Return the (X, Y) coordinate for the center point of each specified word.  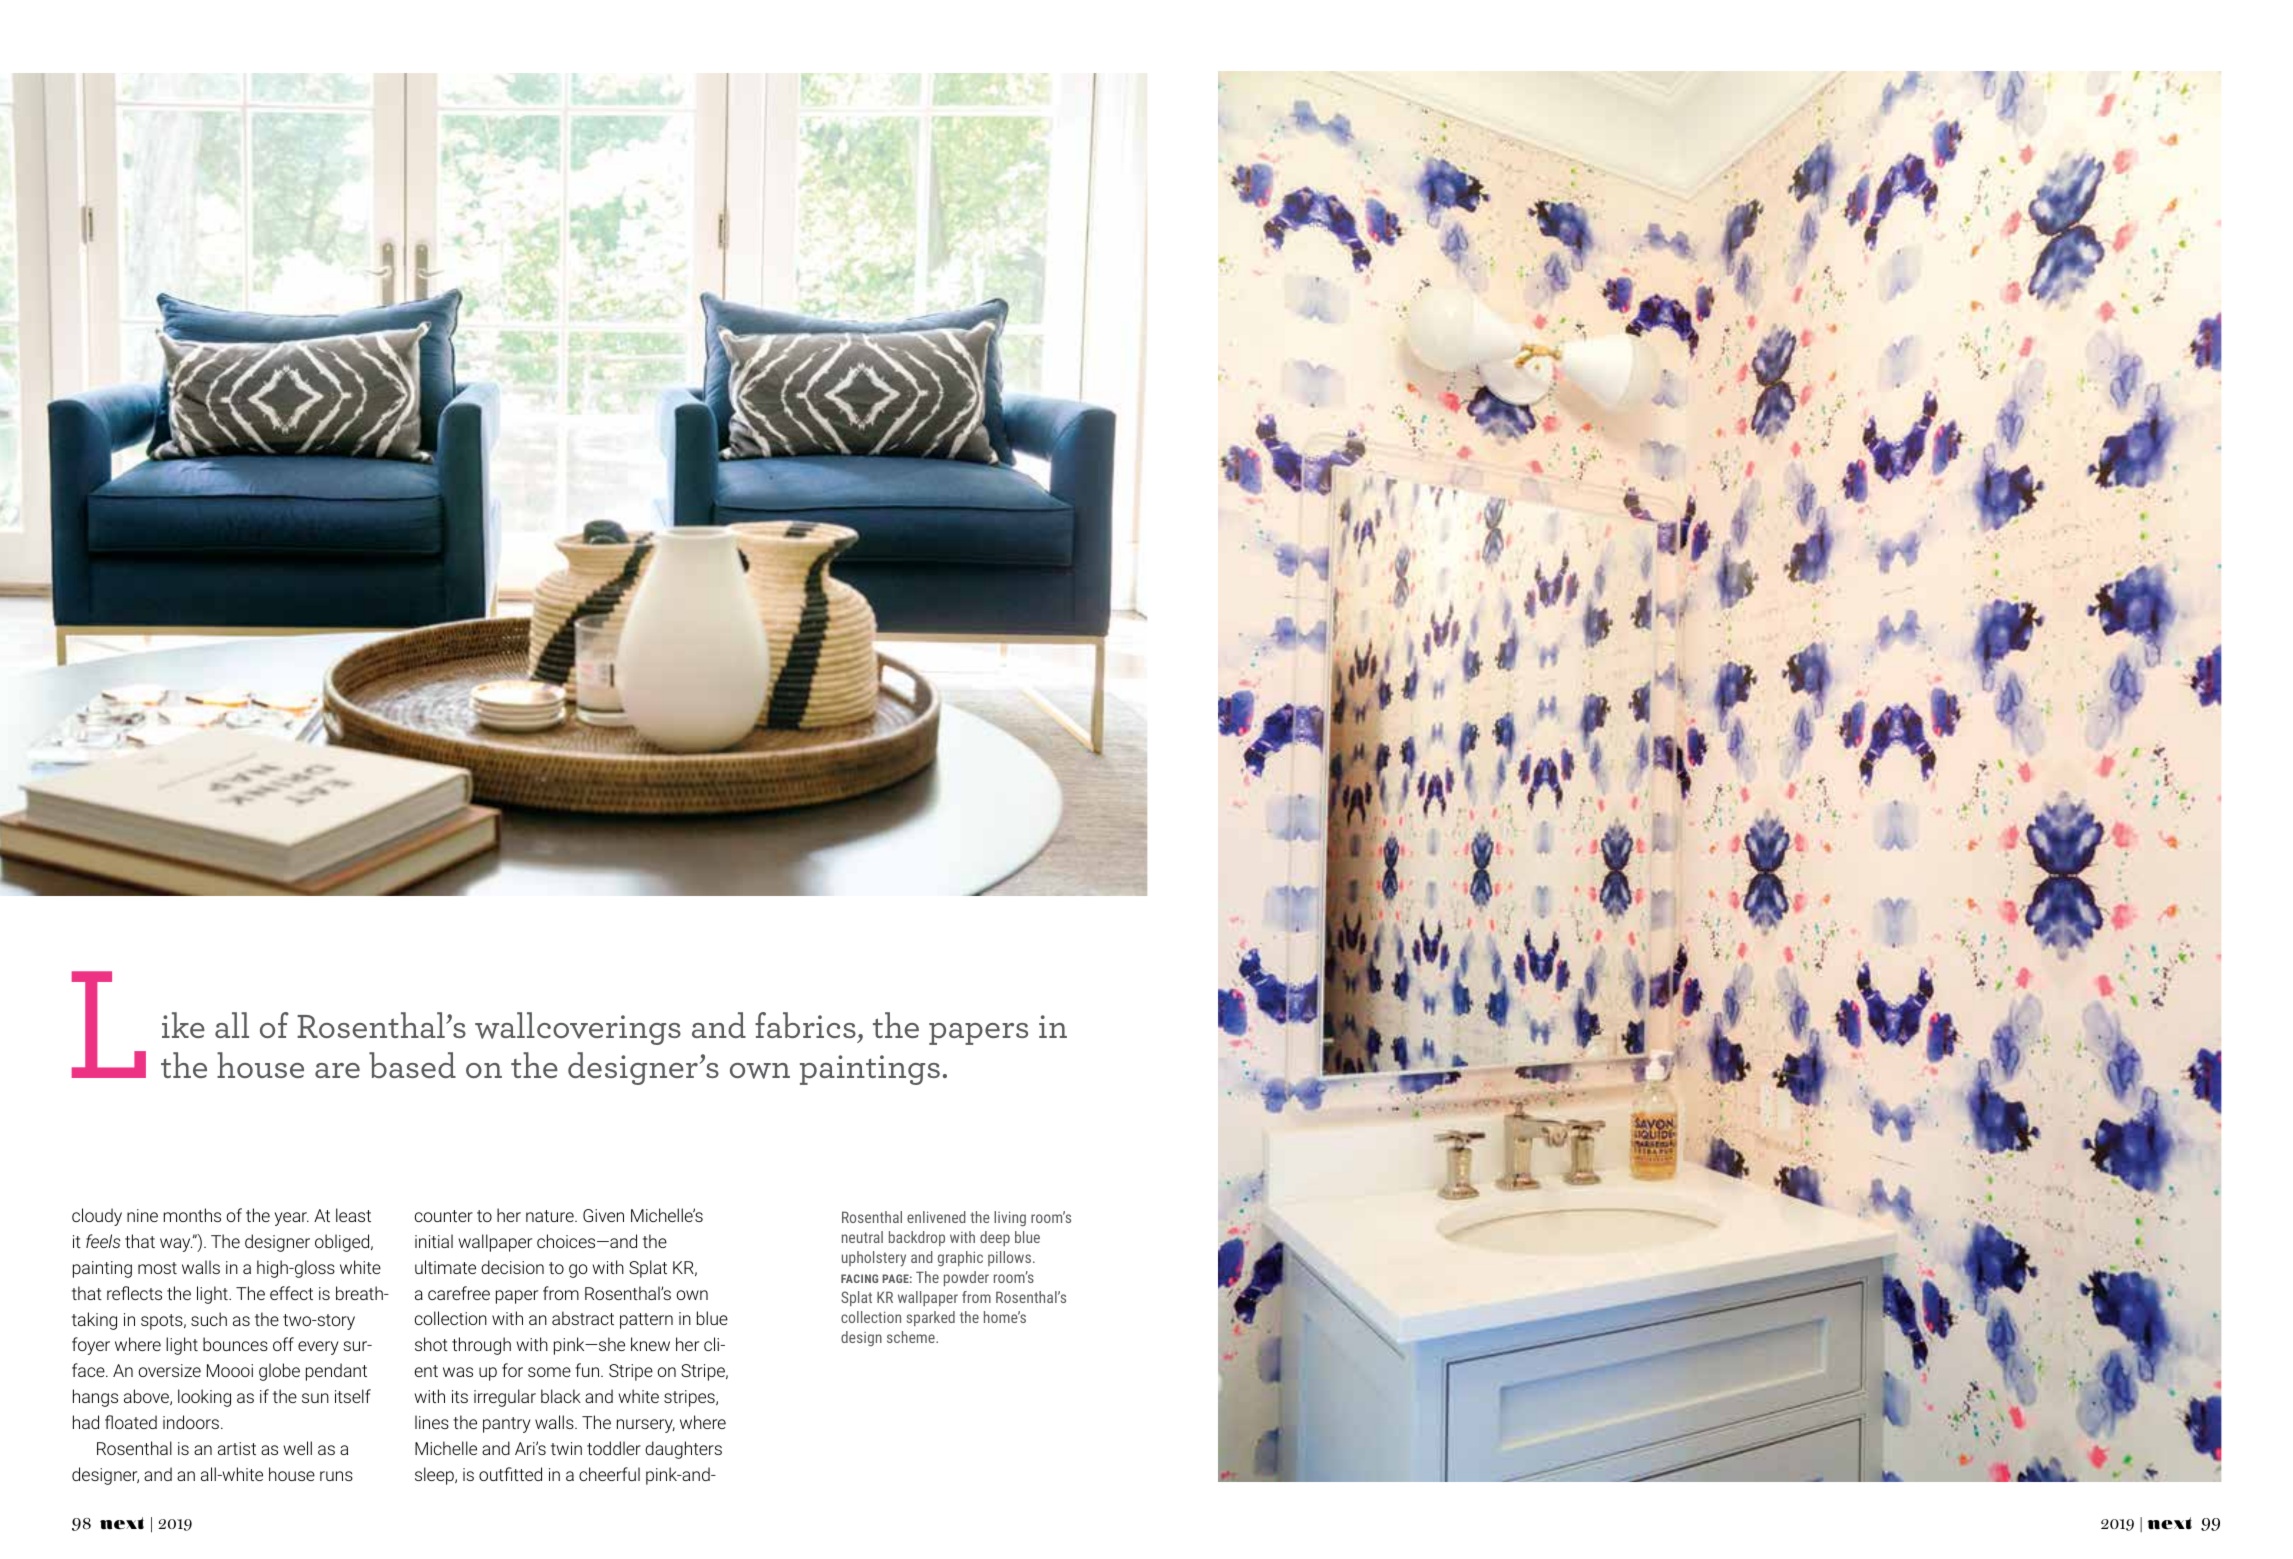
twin (566, 1448)
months (192, 1215)
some (549, 1372)
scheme (912, 1337)
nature (551, 1216)
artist (237, 1448)
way (176, 1245)
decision (512, 1267)
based (412, 1065)
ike (183, 1025)
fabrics (805, 1025)
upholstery (874, 1259)
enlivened (936, 1217)
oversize (170, 1370)
